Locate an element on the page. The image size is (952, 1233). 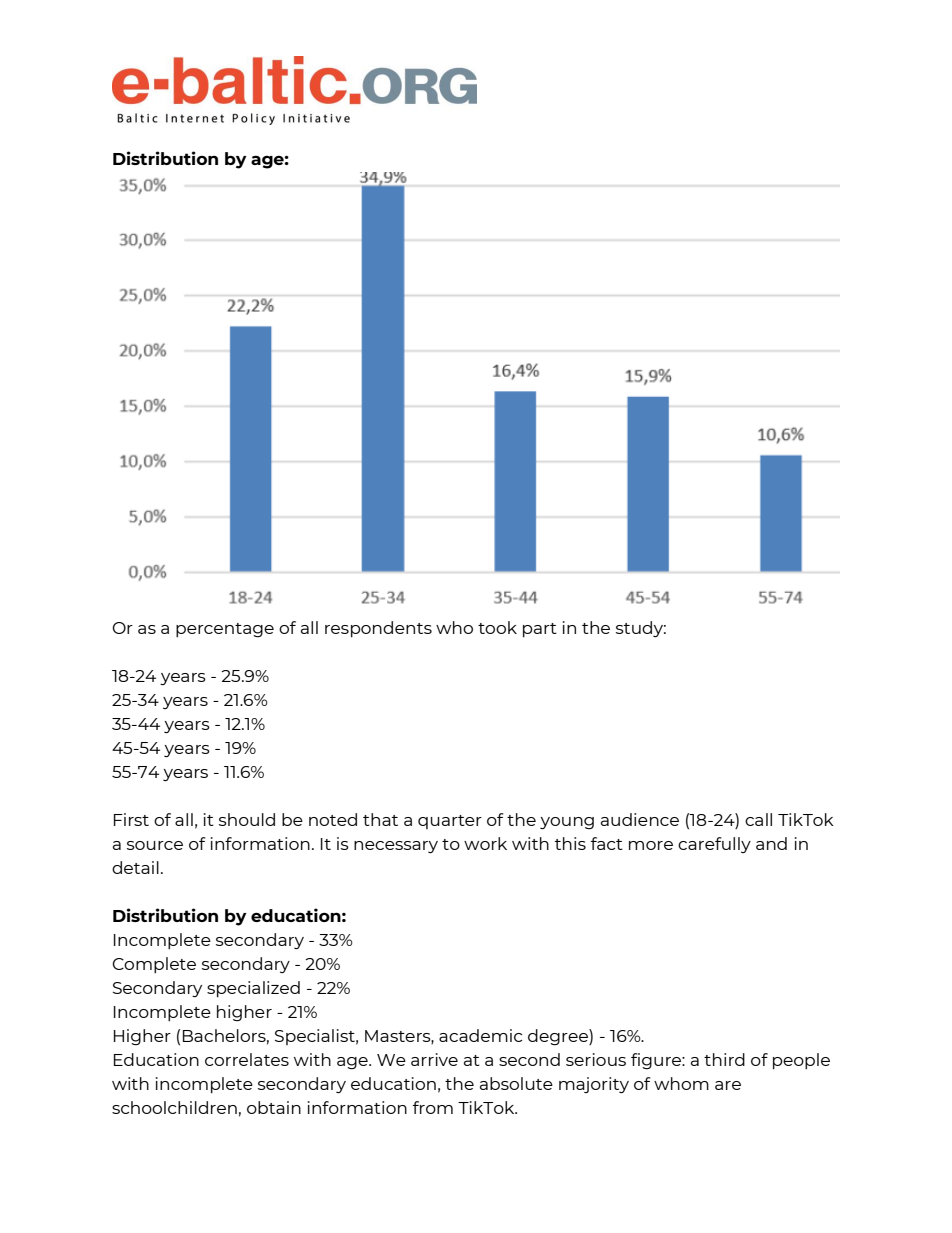
work is located at coordinates (485, 843).
